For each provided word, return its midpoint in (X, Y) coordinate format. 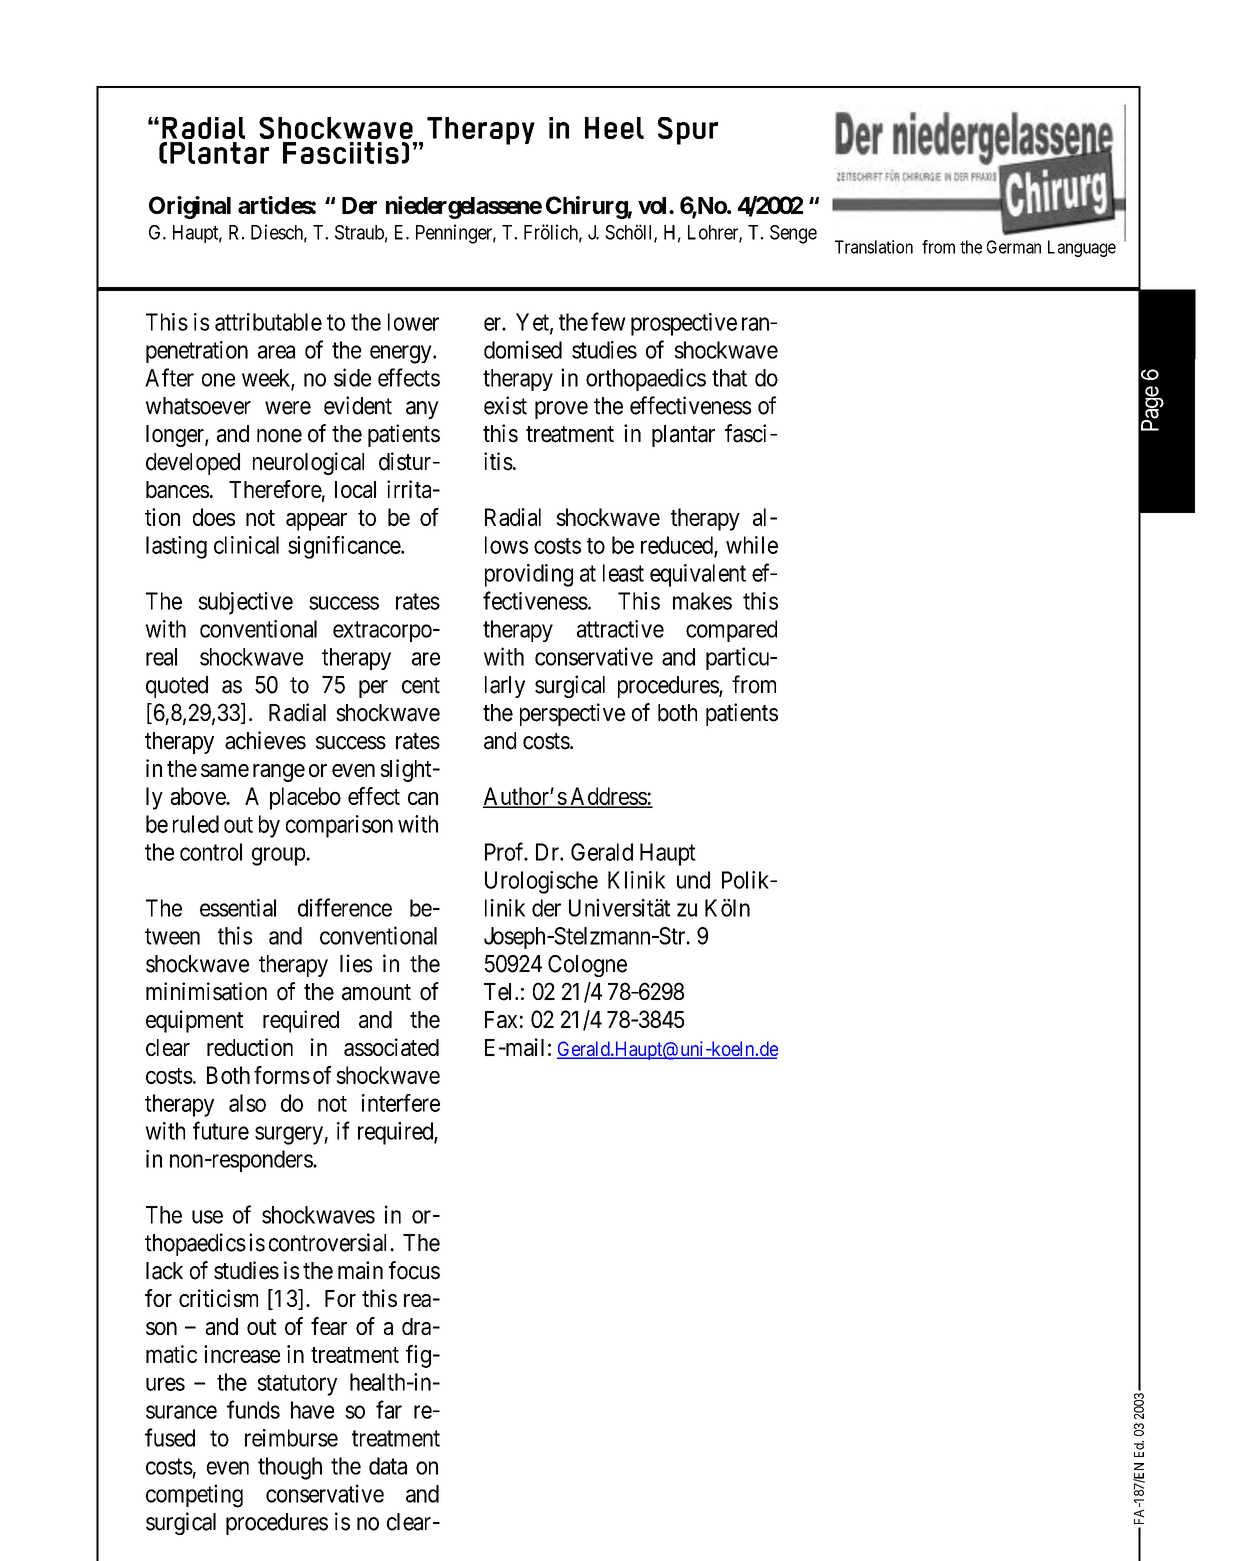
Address (608, 797)
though (290, 1468)
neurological (308, 463)
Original (190, 207)
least (623, 573)
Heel (614, 128)
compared (731, 631)
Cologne (587, 966)
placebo (305, 798)
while (752, 545)
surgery (290, 1135)
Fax (501, 1019)
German (1014, 247)
